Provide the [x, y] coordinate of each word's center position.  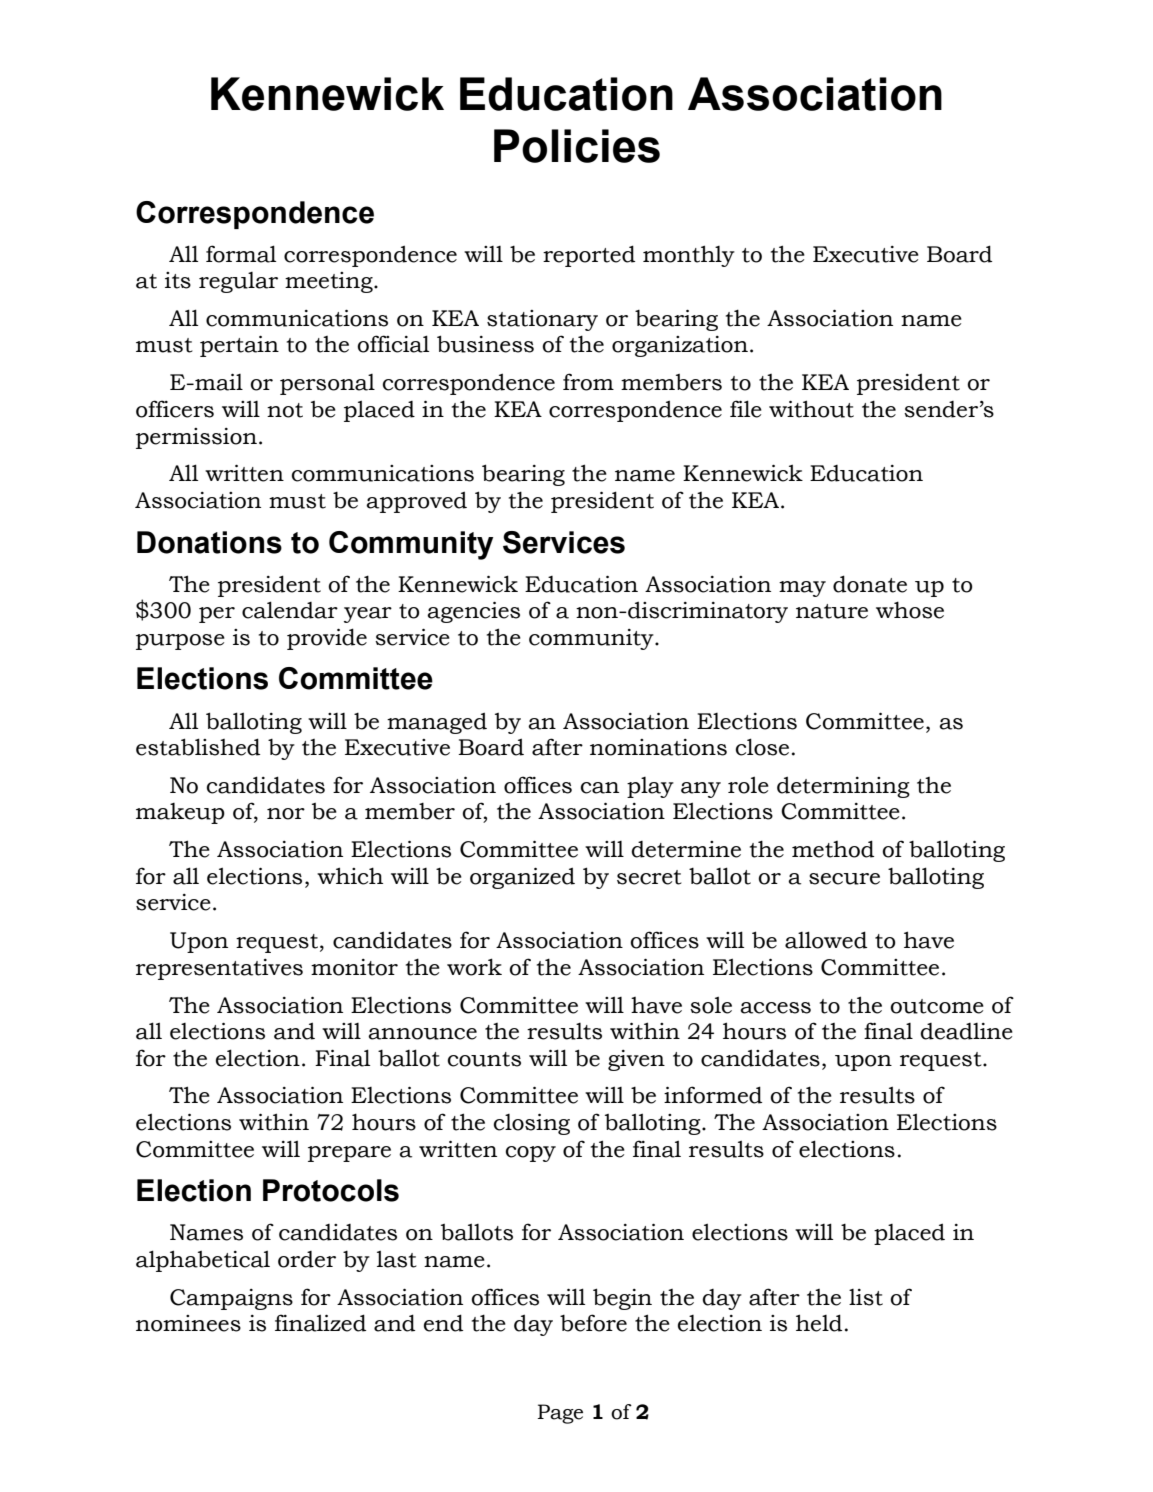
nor [286, 814]
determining [843, 787]
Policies [577, 146]
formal [241, 254]
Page [560, 1414]
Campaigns [231, 1299]
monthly [689, 256]
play [650, 787]
